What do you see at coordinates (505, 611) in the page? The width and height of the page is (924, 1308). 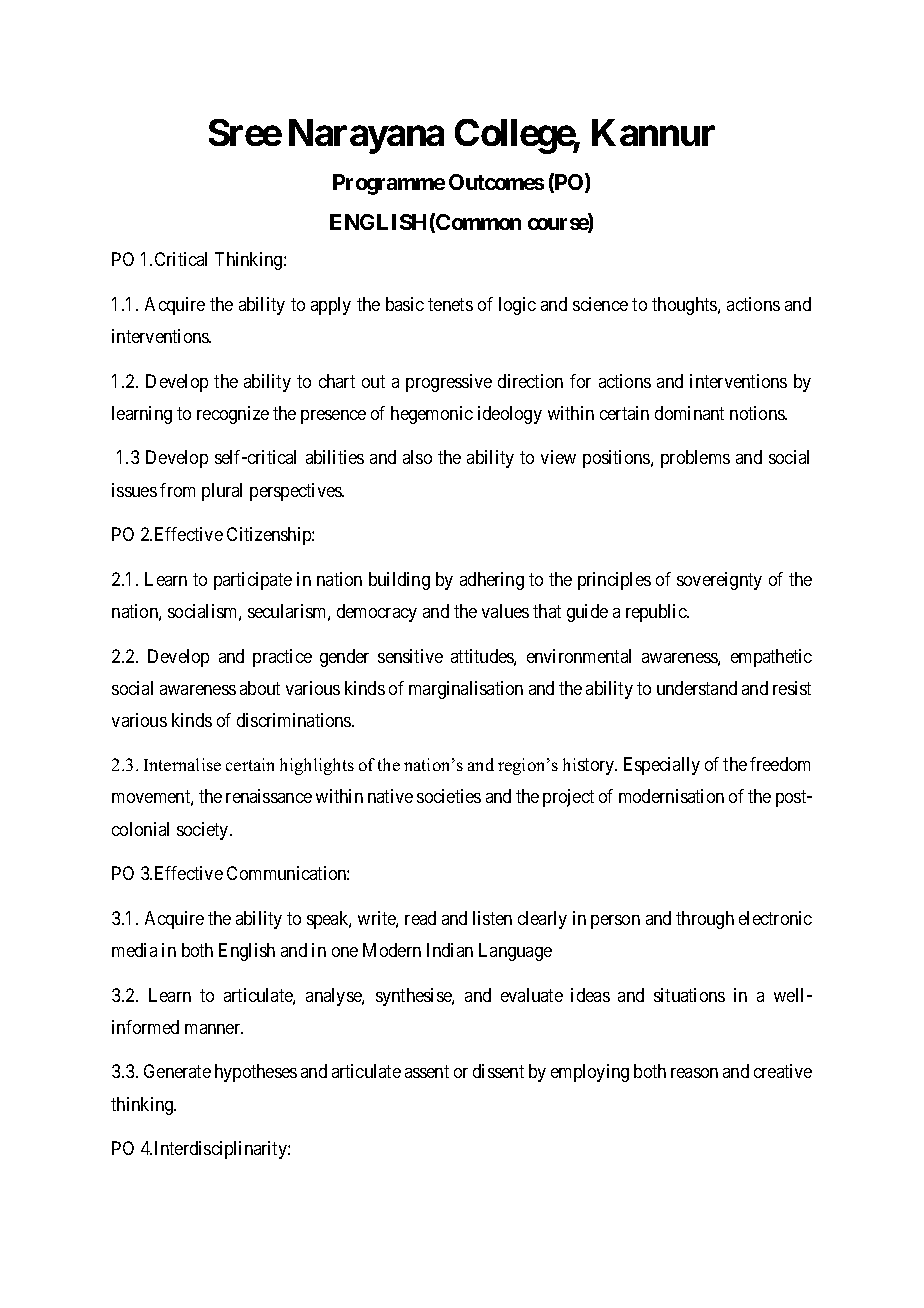 I see `values` at bounding box center [505, 611].
